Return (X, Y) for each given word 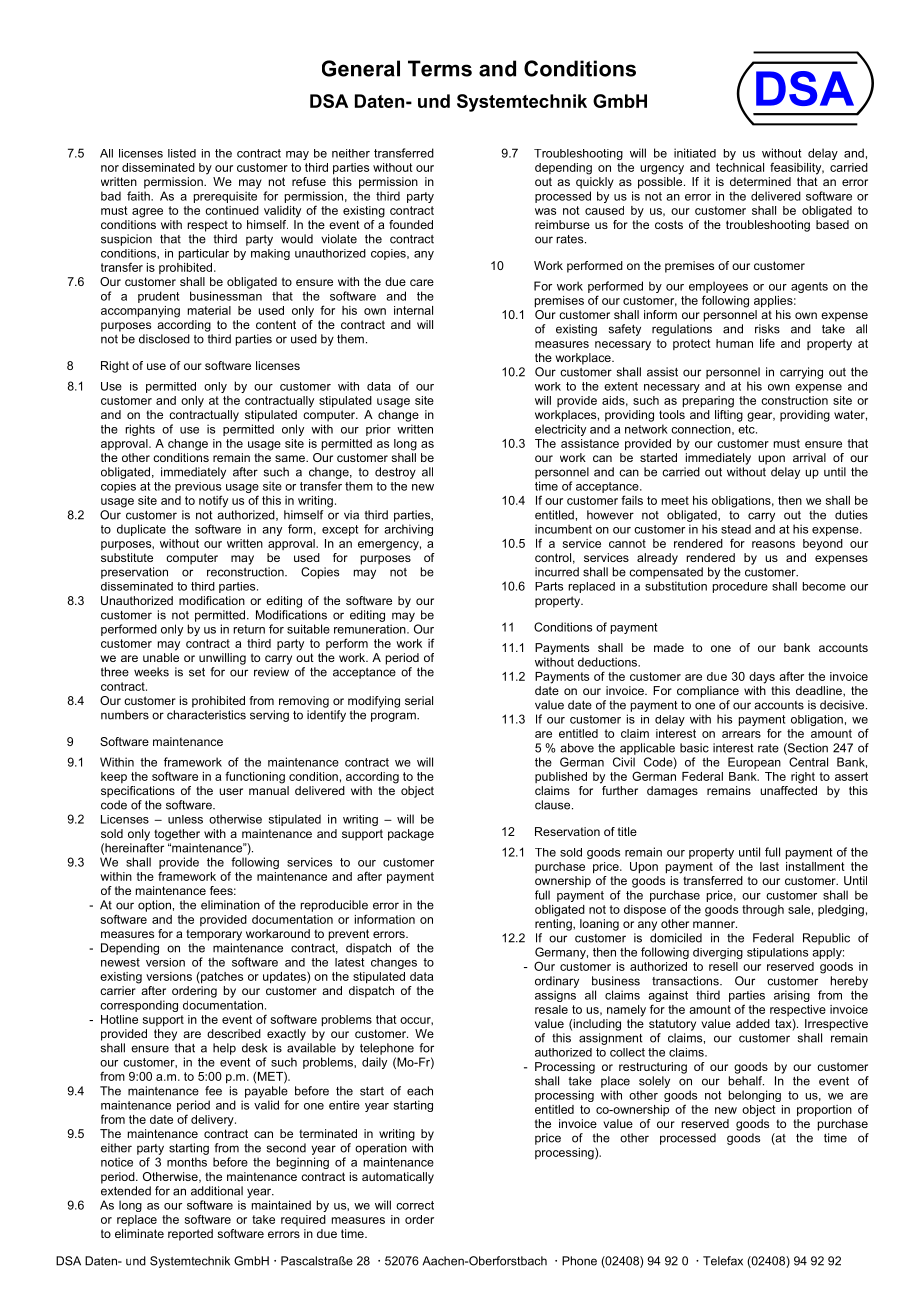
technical (740, 167)
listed (182, 153)
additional (217, 1191)
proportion (824, 1111)
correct (415, 1205)
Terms (440, 68)
